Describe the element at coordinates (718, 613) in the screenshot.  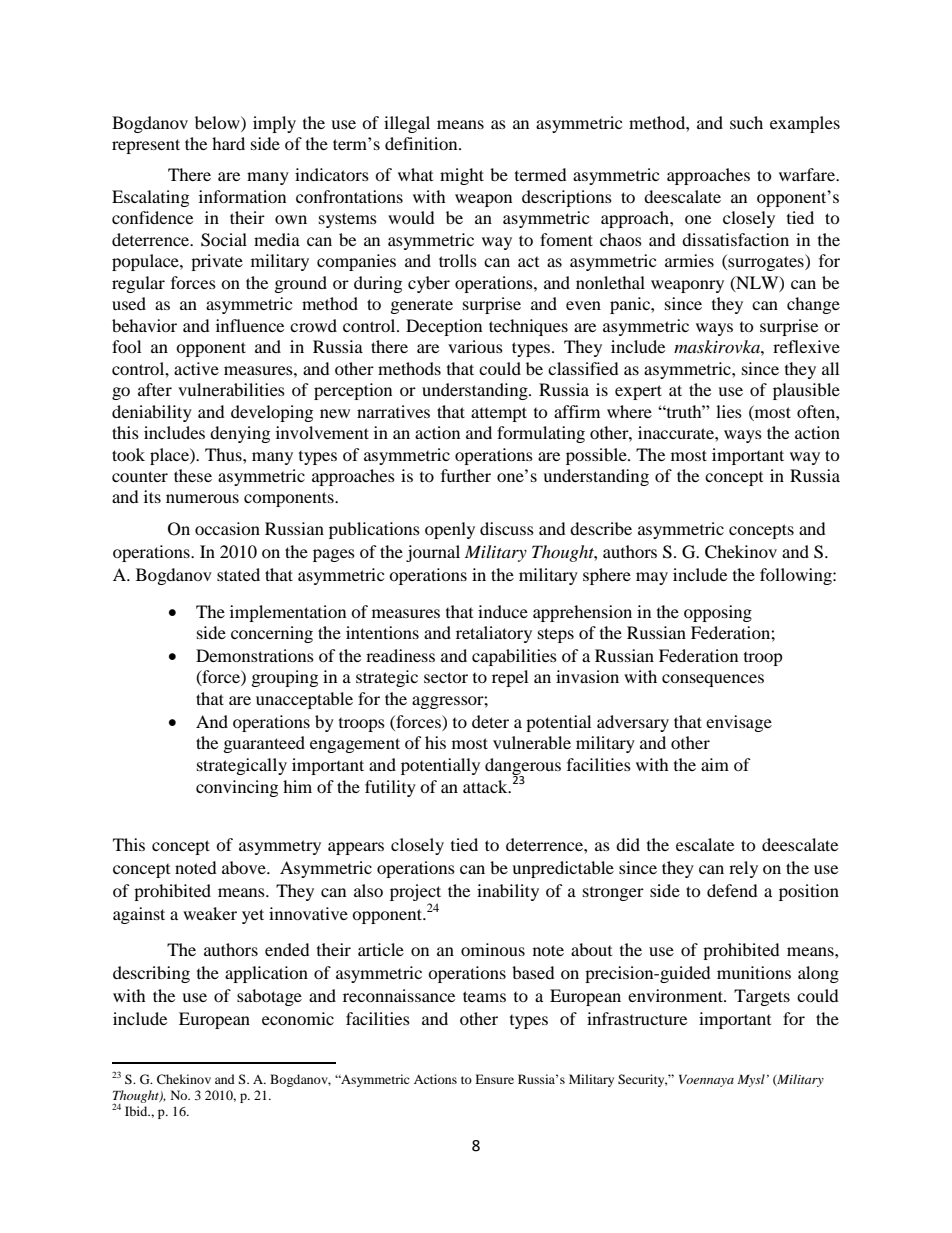
I see `opposing` at that location.
